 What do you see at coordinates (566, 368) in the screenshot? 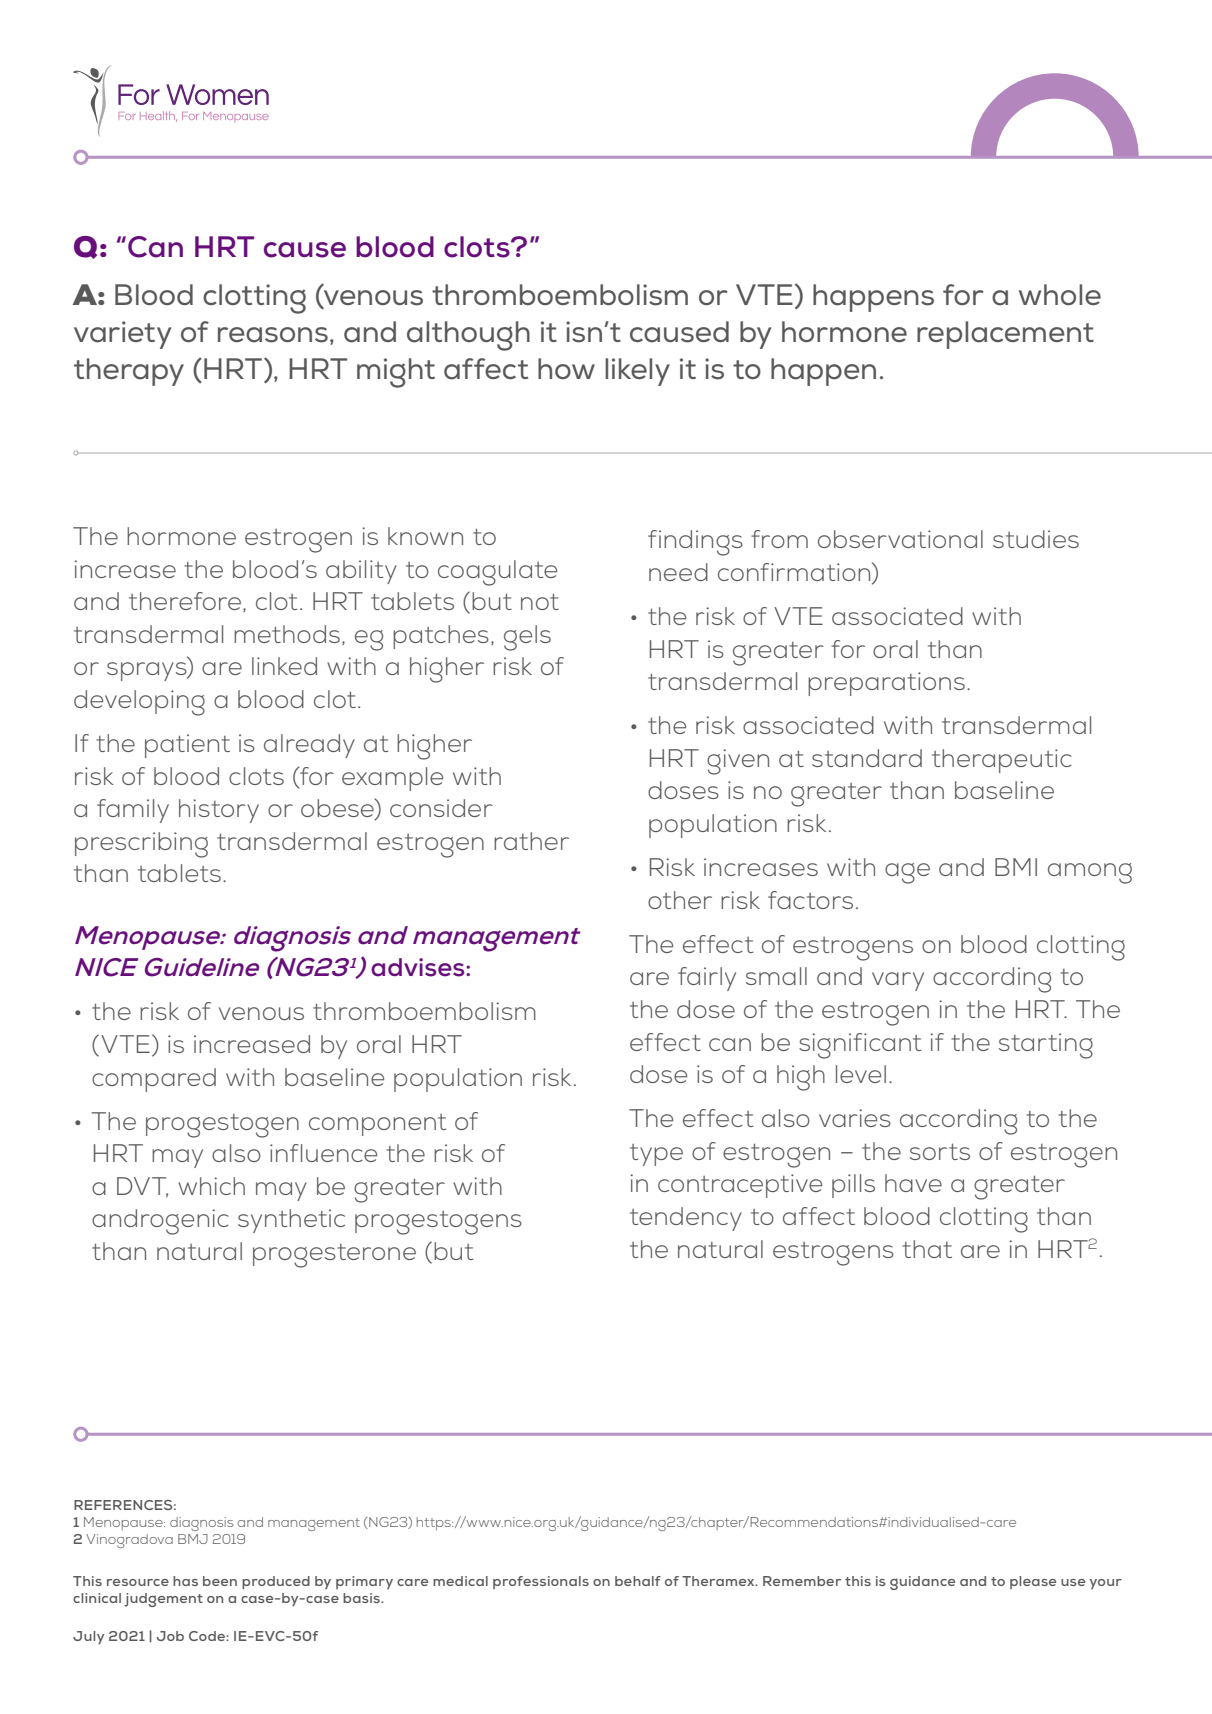
I see `how` at bounding box center [566, 368].
